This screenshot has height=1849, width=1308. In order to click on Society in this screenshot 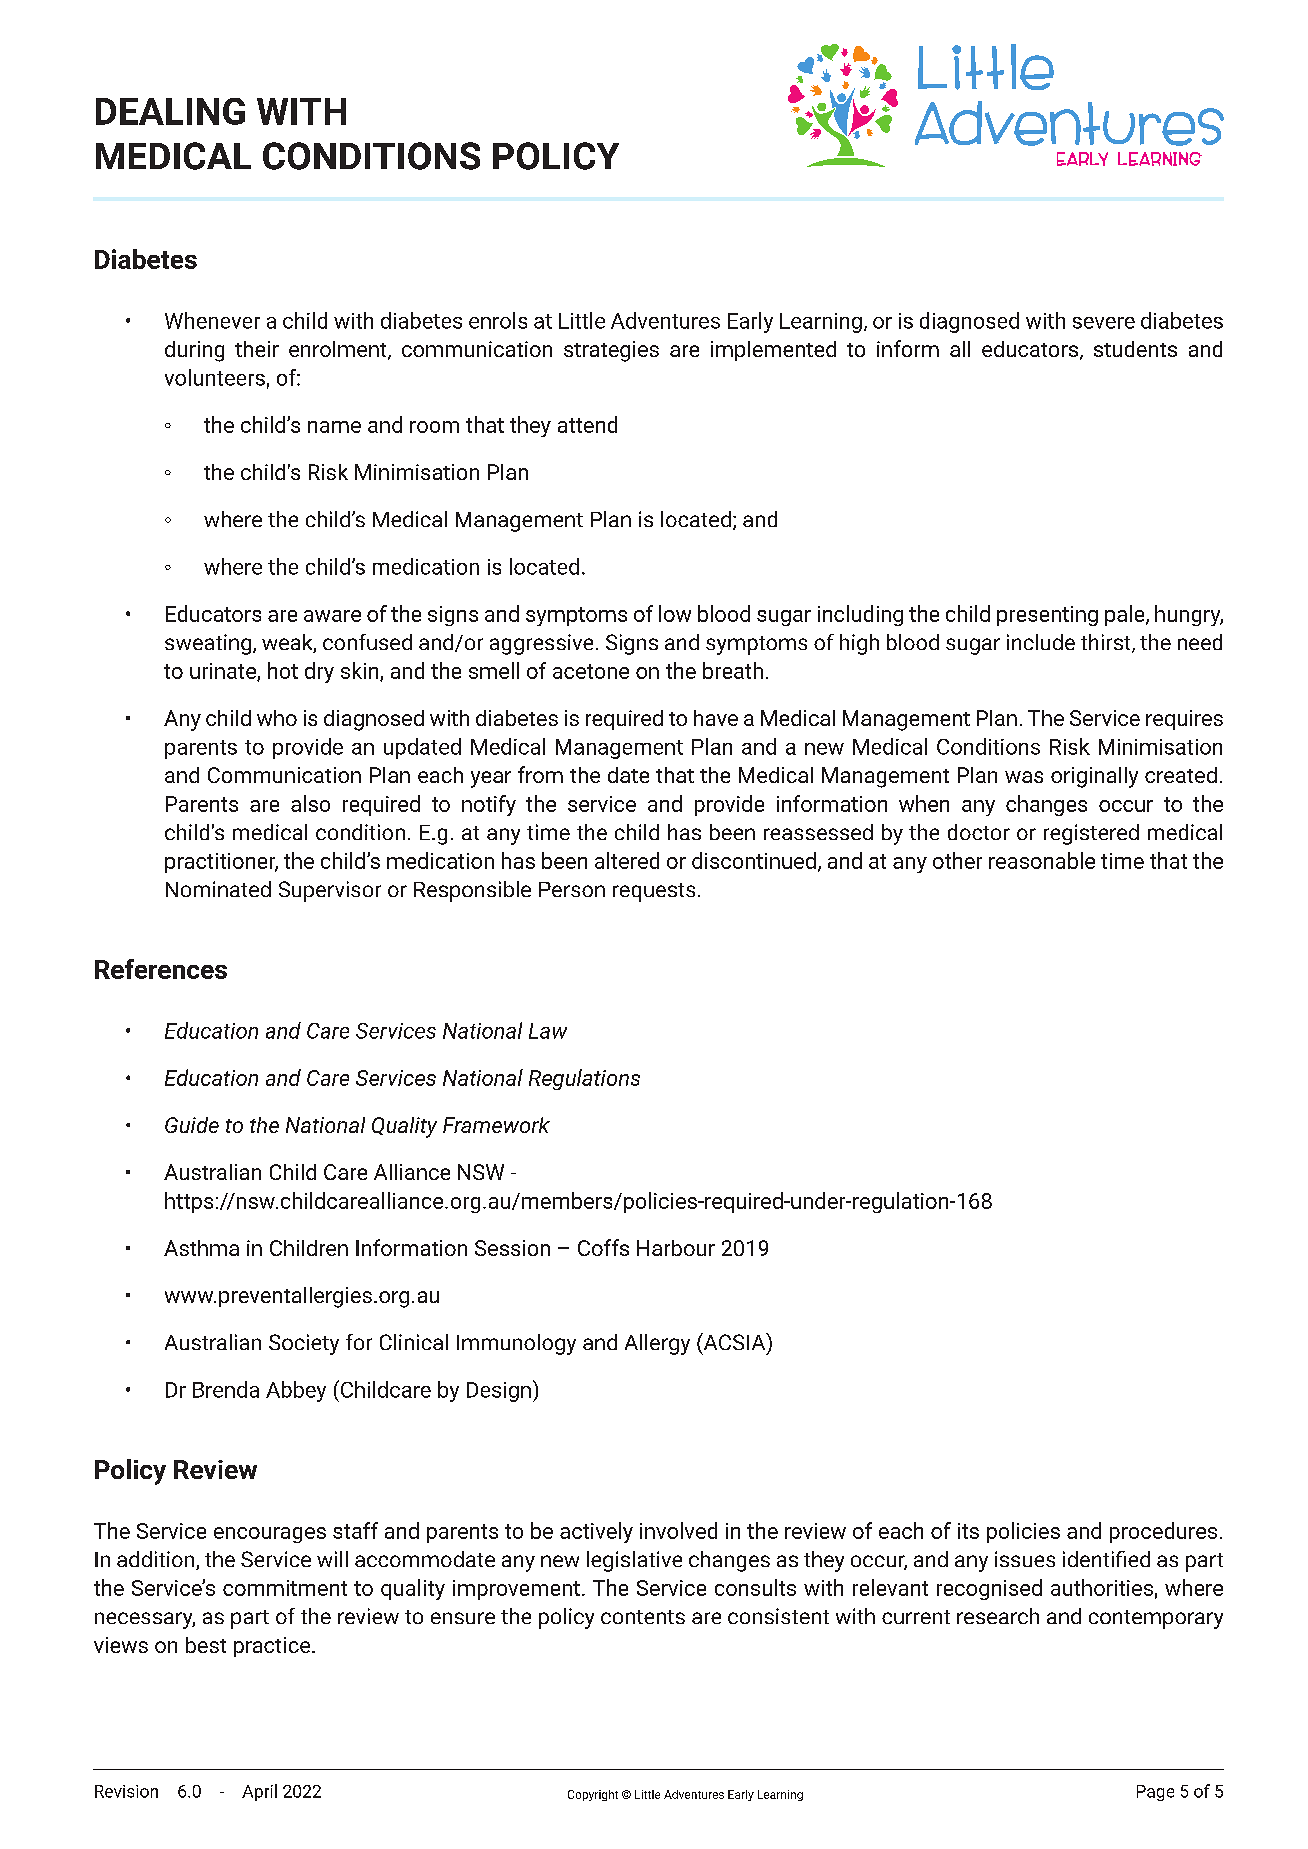, I will do `click(304, 1344)`.
